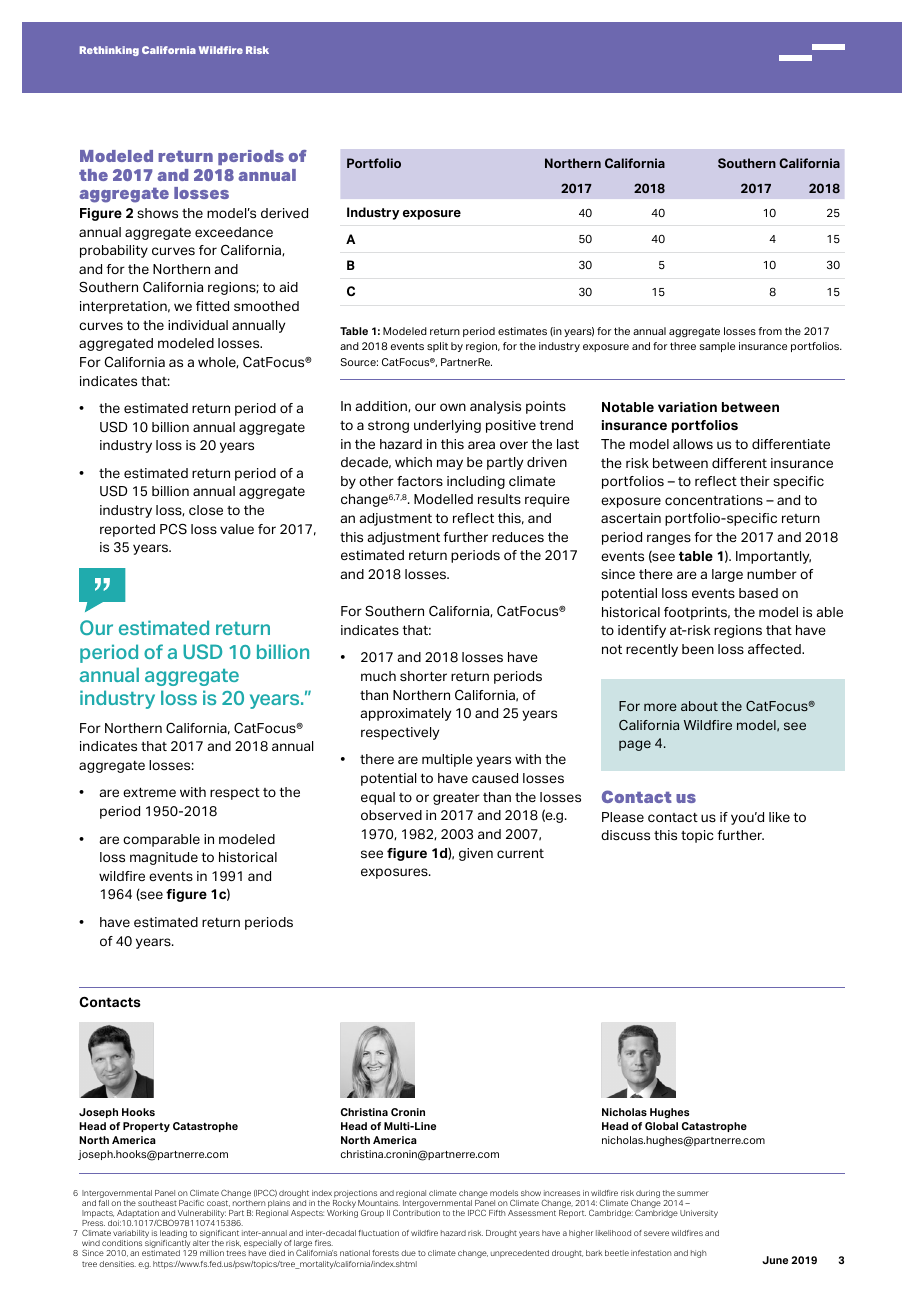  Describe the element at coordinates (198, 325) in the document. I see `individual` at that location.
